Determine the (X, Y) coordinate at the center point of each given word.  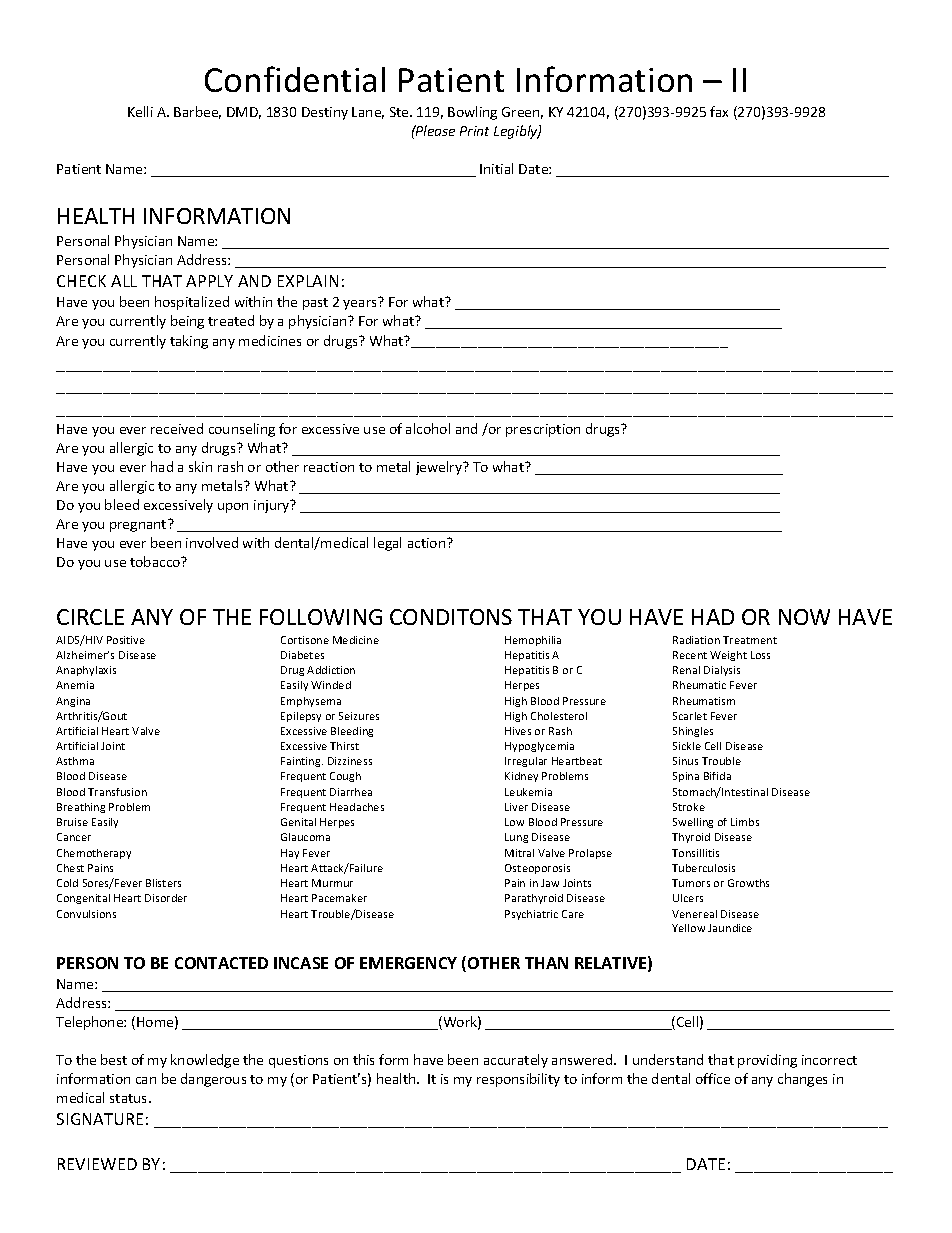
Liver (516, 807)
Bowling (472, 113)
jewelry (440, 468)
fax (719, 111)
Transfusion (117, 792)
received (177, 428)
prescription (543, 430)
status (130, 1098)
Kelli (140, 111)
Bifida (717, 776)
